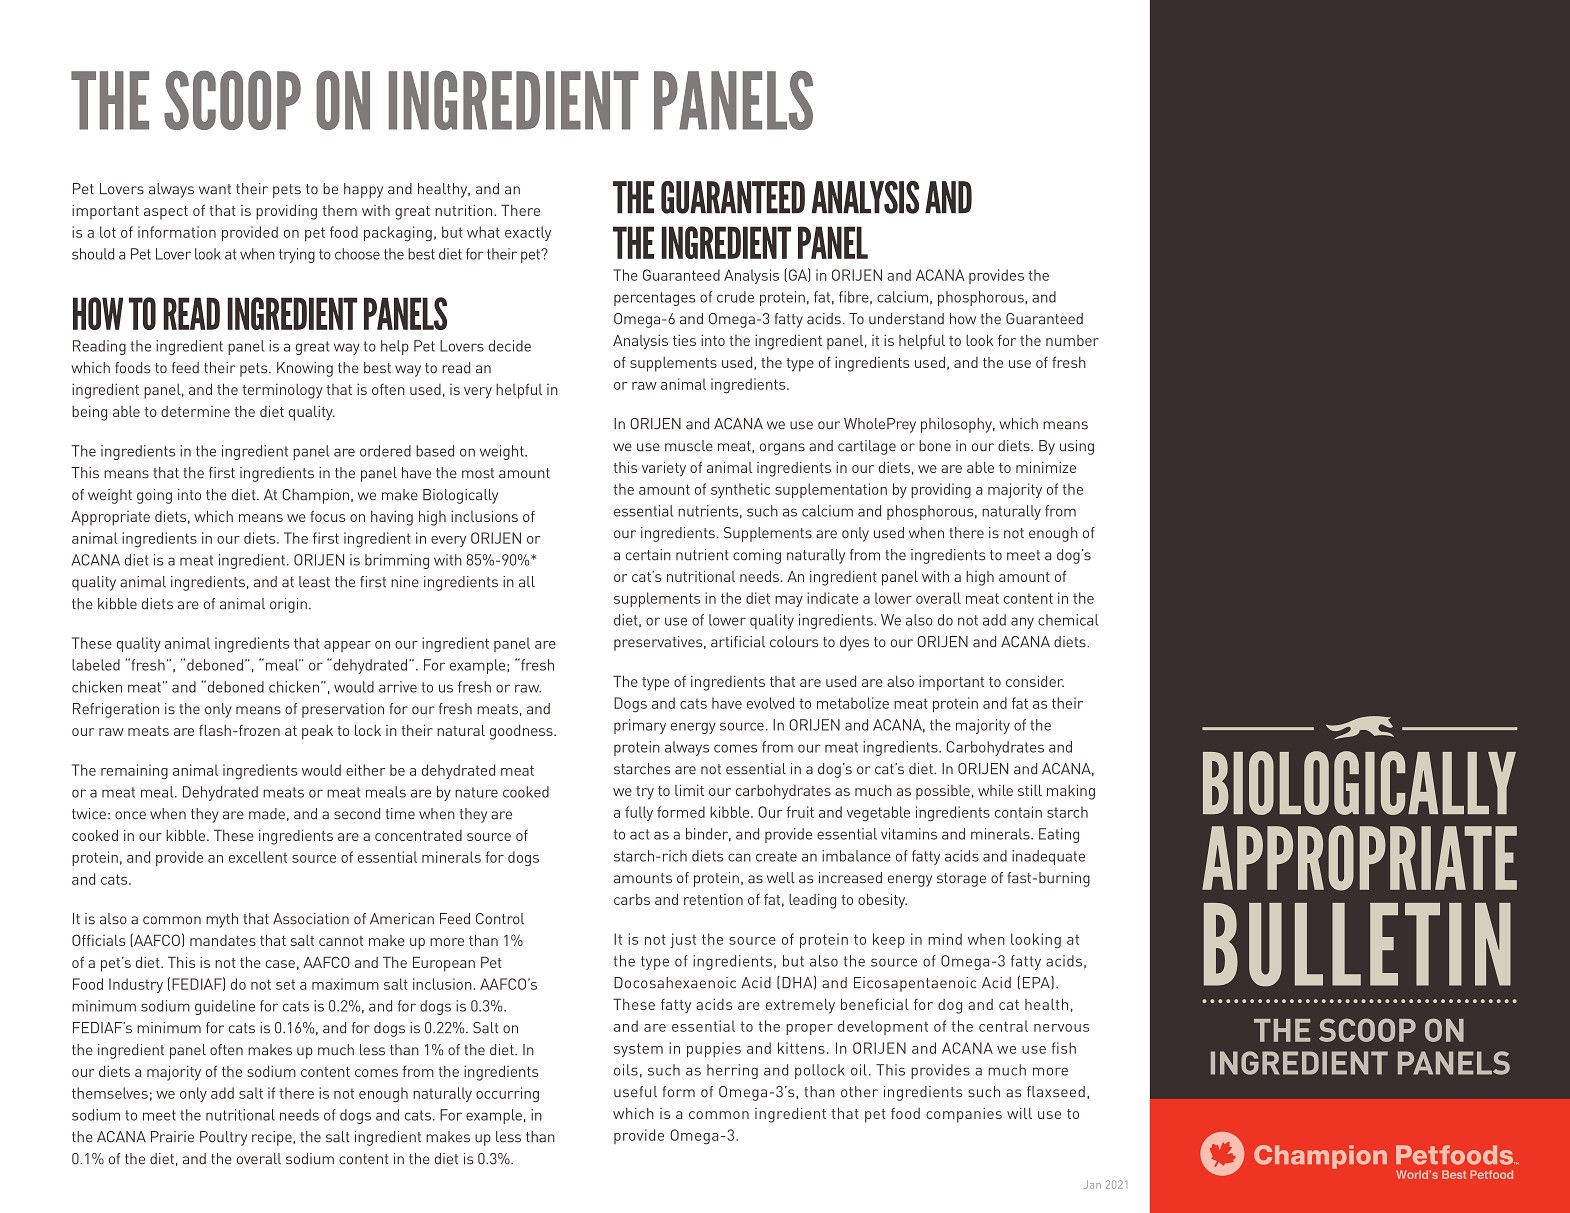 The width and height of the screenshot is (1570, 1213). What do you see at coordinates (1072, 340) in the screenshot?
I see `number` at bounding box center [1072, 340].
